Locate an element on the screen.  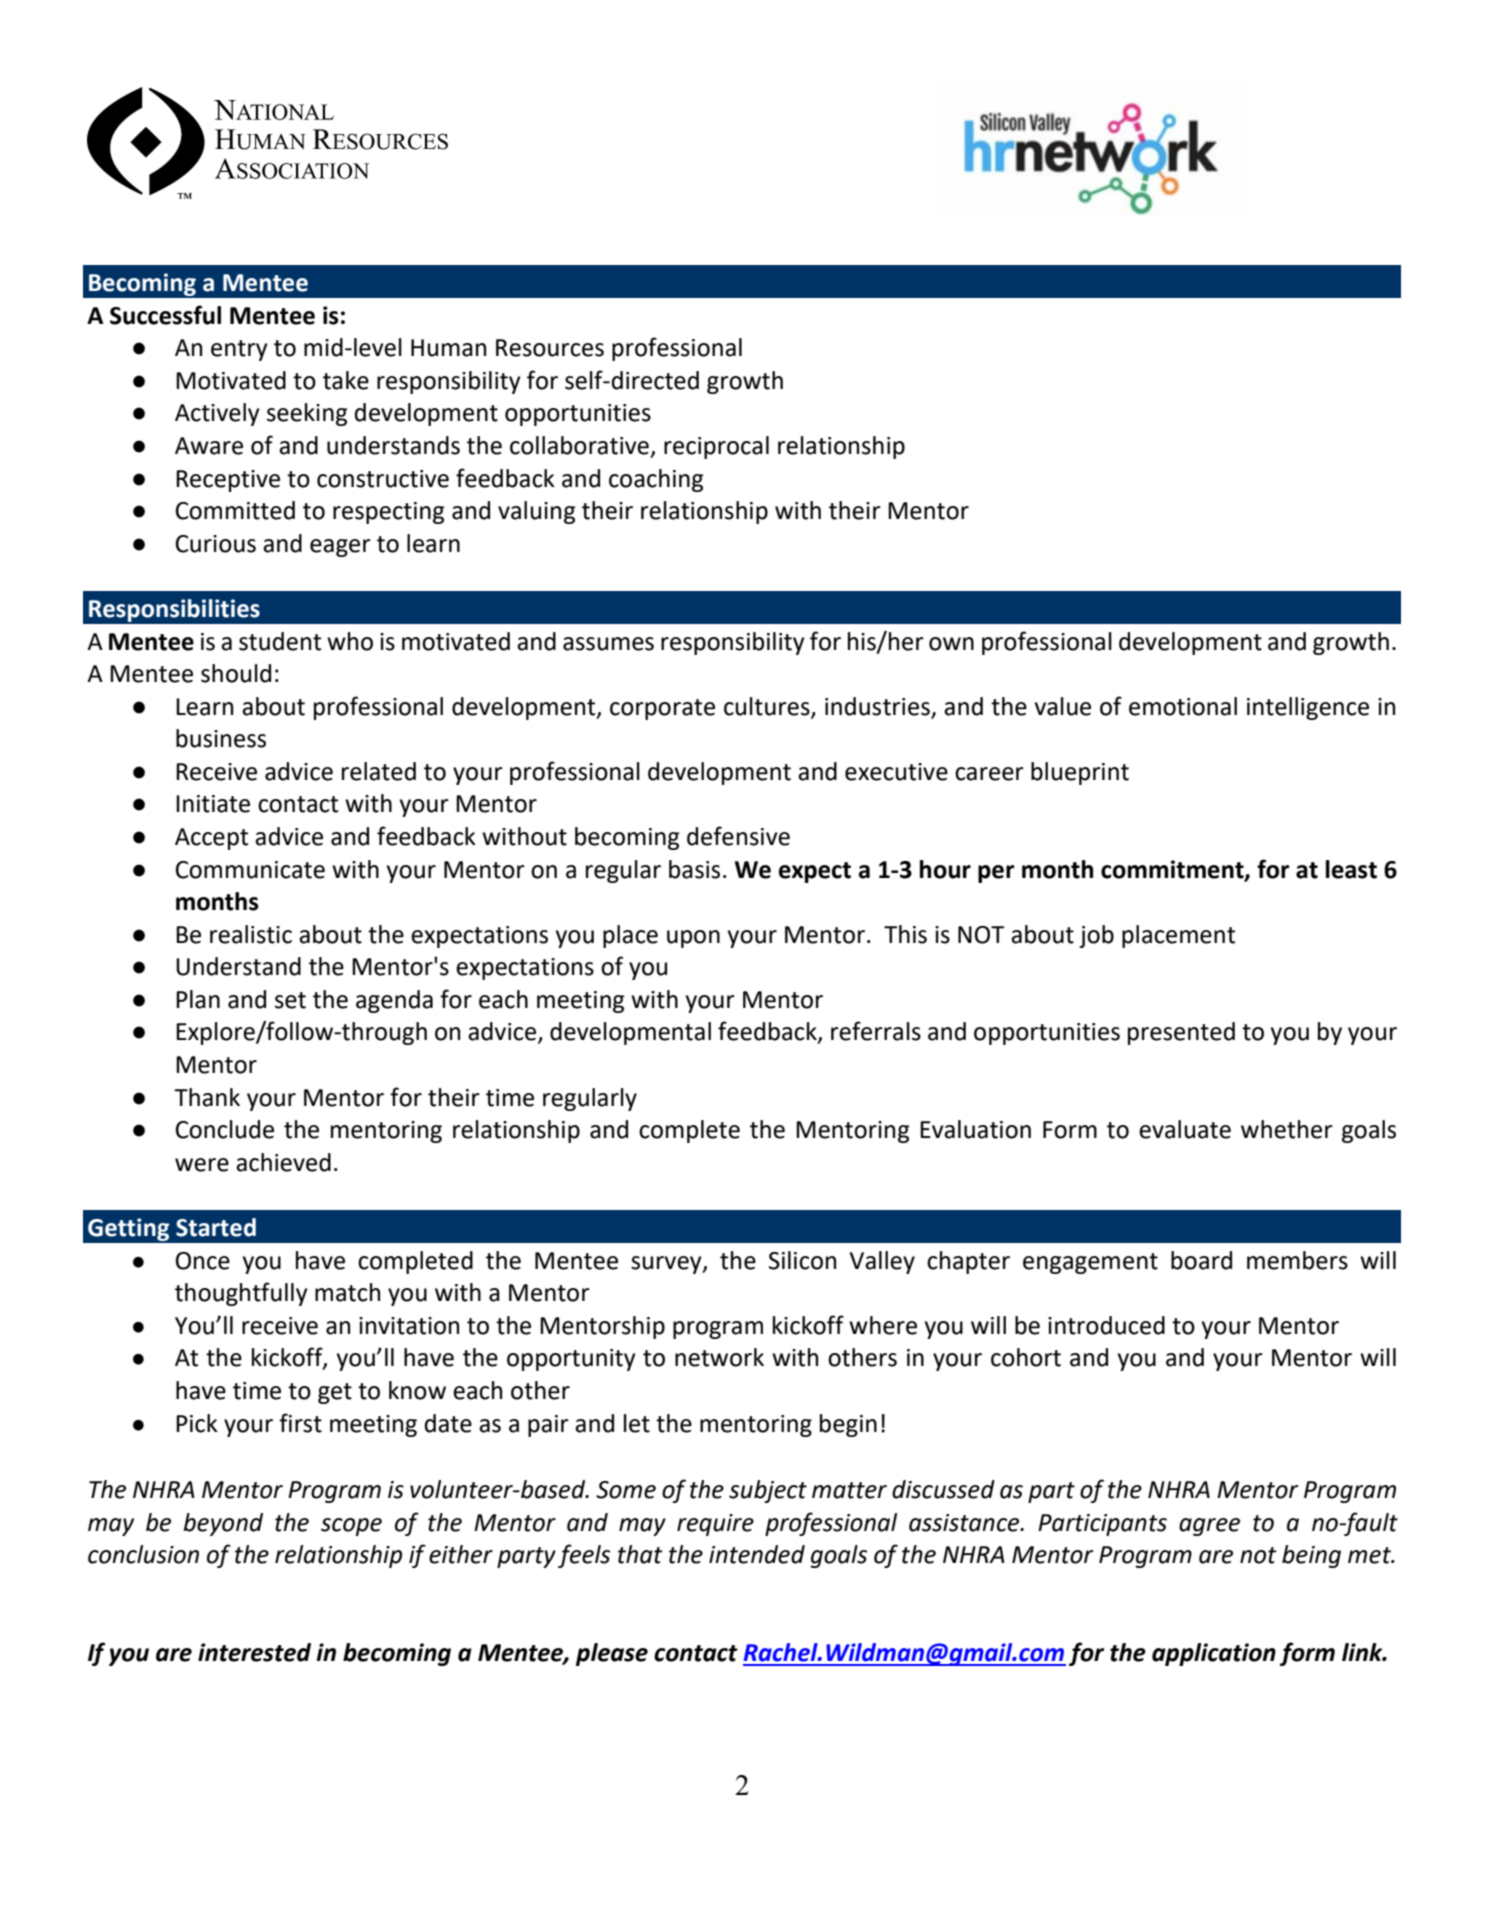
application is located at coordinates (1214, 1654).
